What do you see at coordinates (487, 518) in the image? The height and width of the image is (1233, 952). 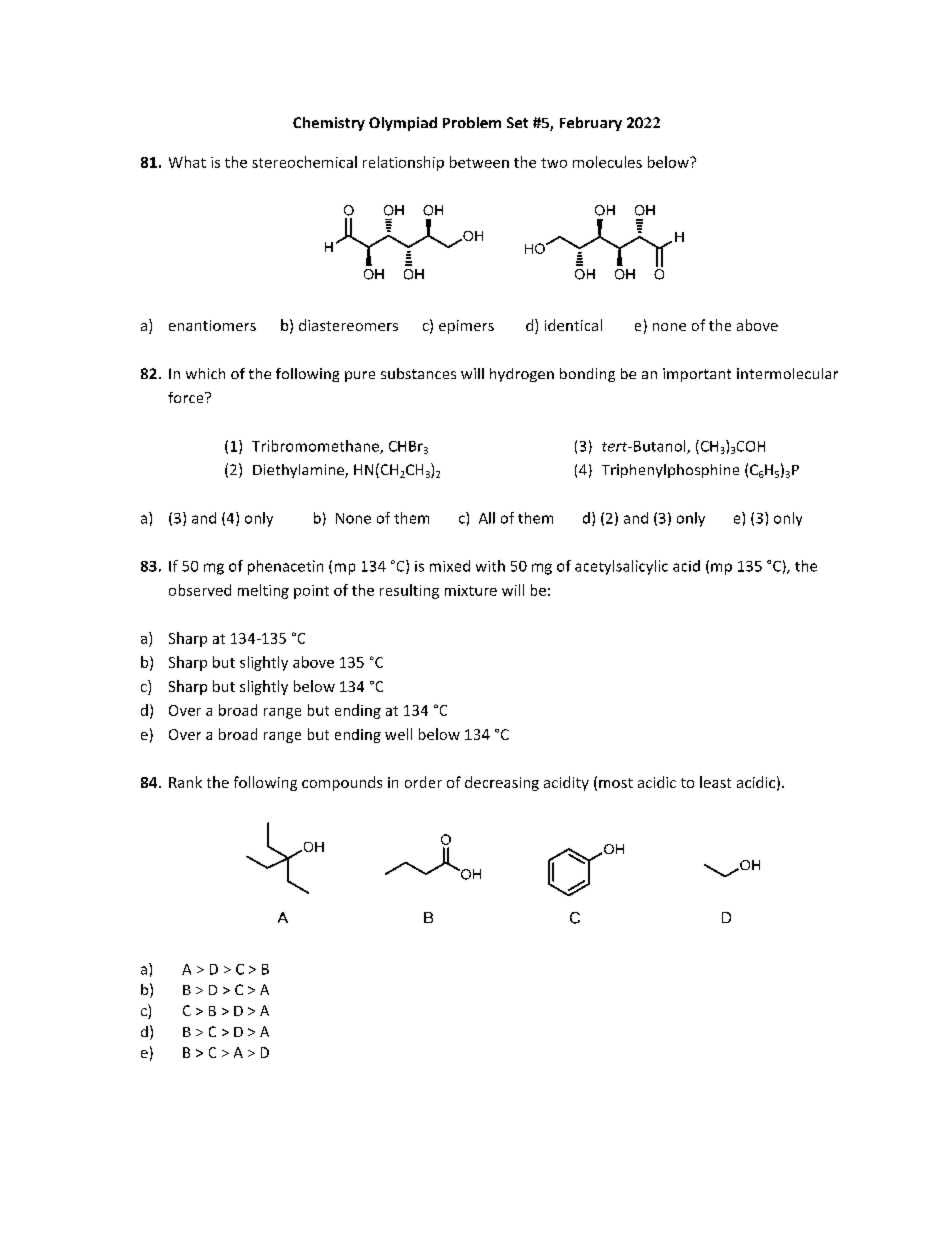 I see `All` at bounding box center [487, 518].
